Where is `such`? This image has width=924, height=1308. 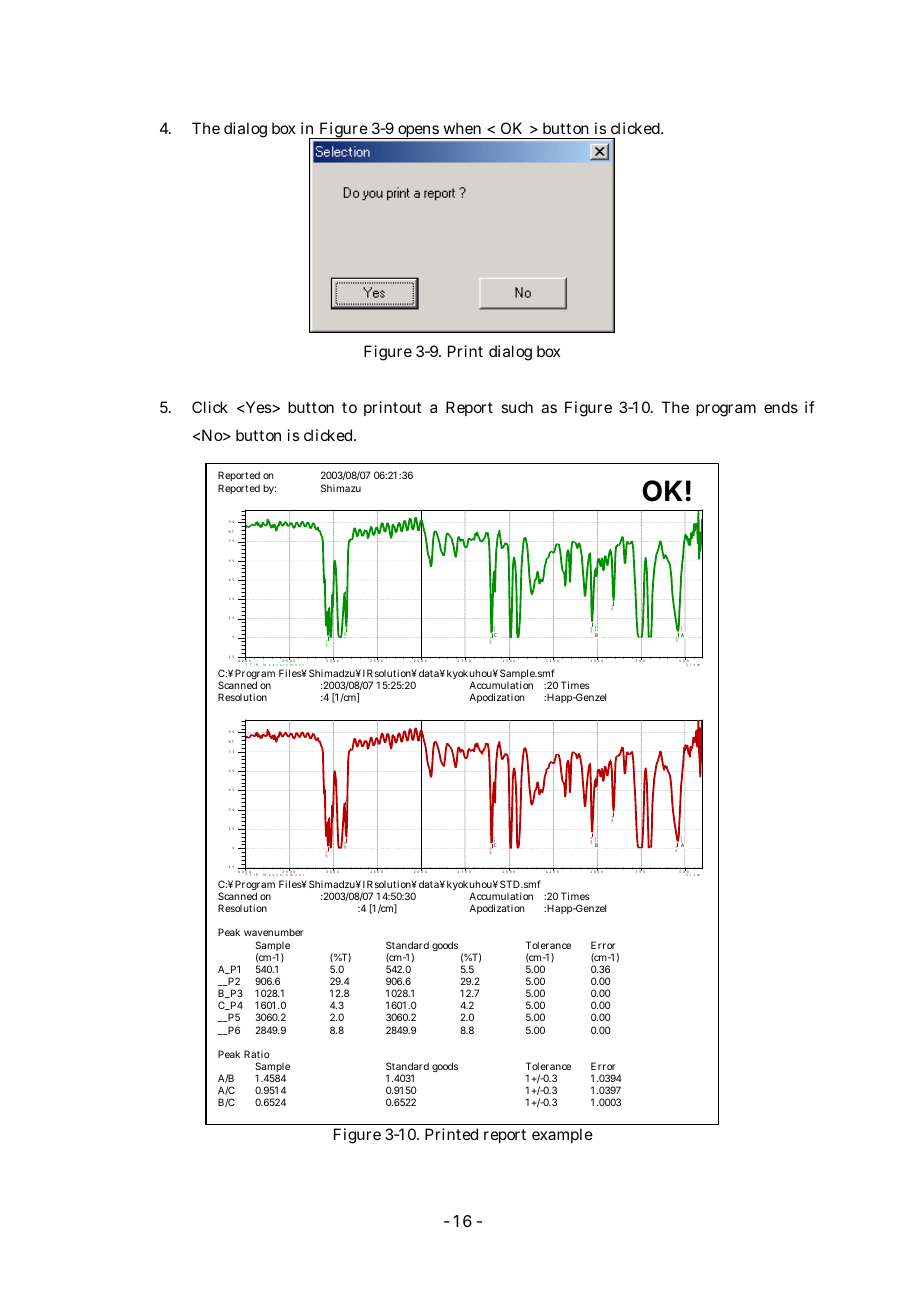
such is located at coordinates (517, 407).
